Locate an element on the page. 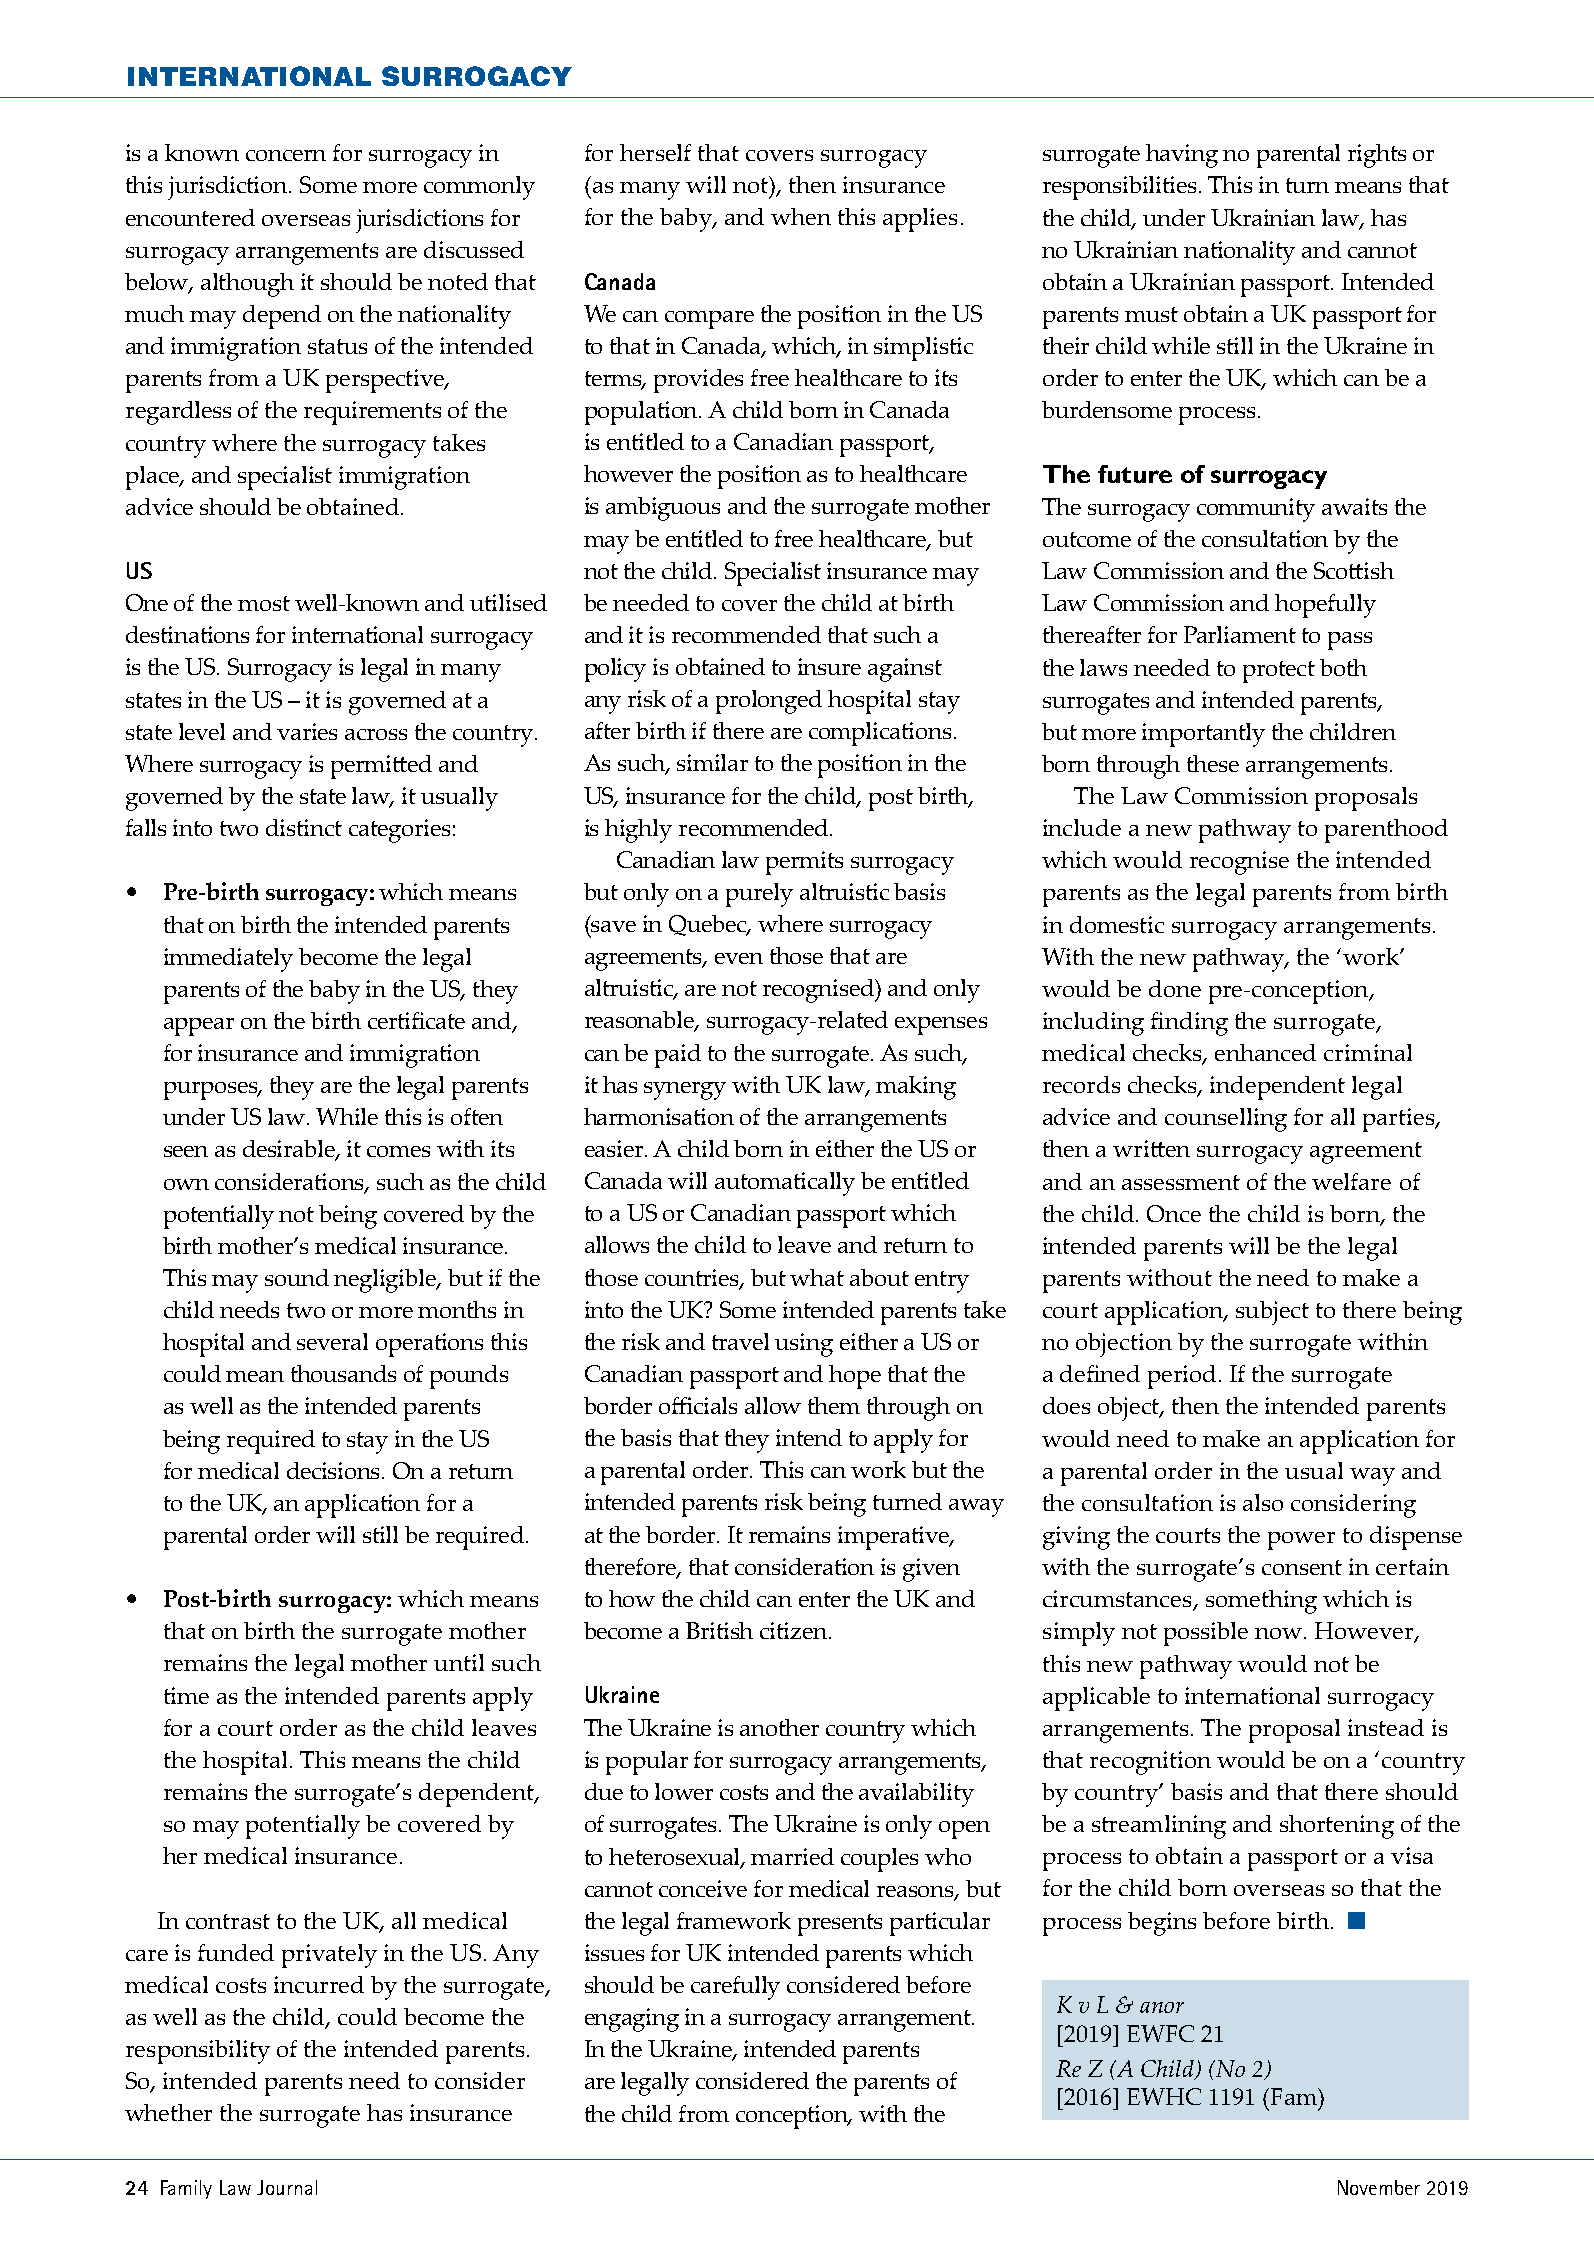 This image has width=1594, height=2256. having is located at coordinates (1182, 156).
